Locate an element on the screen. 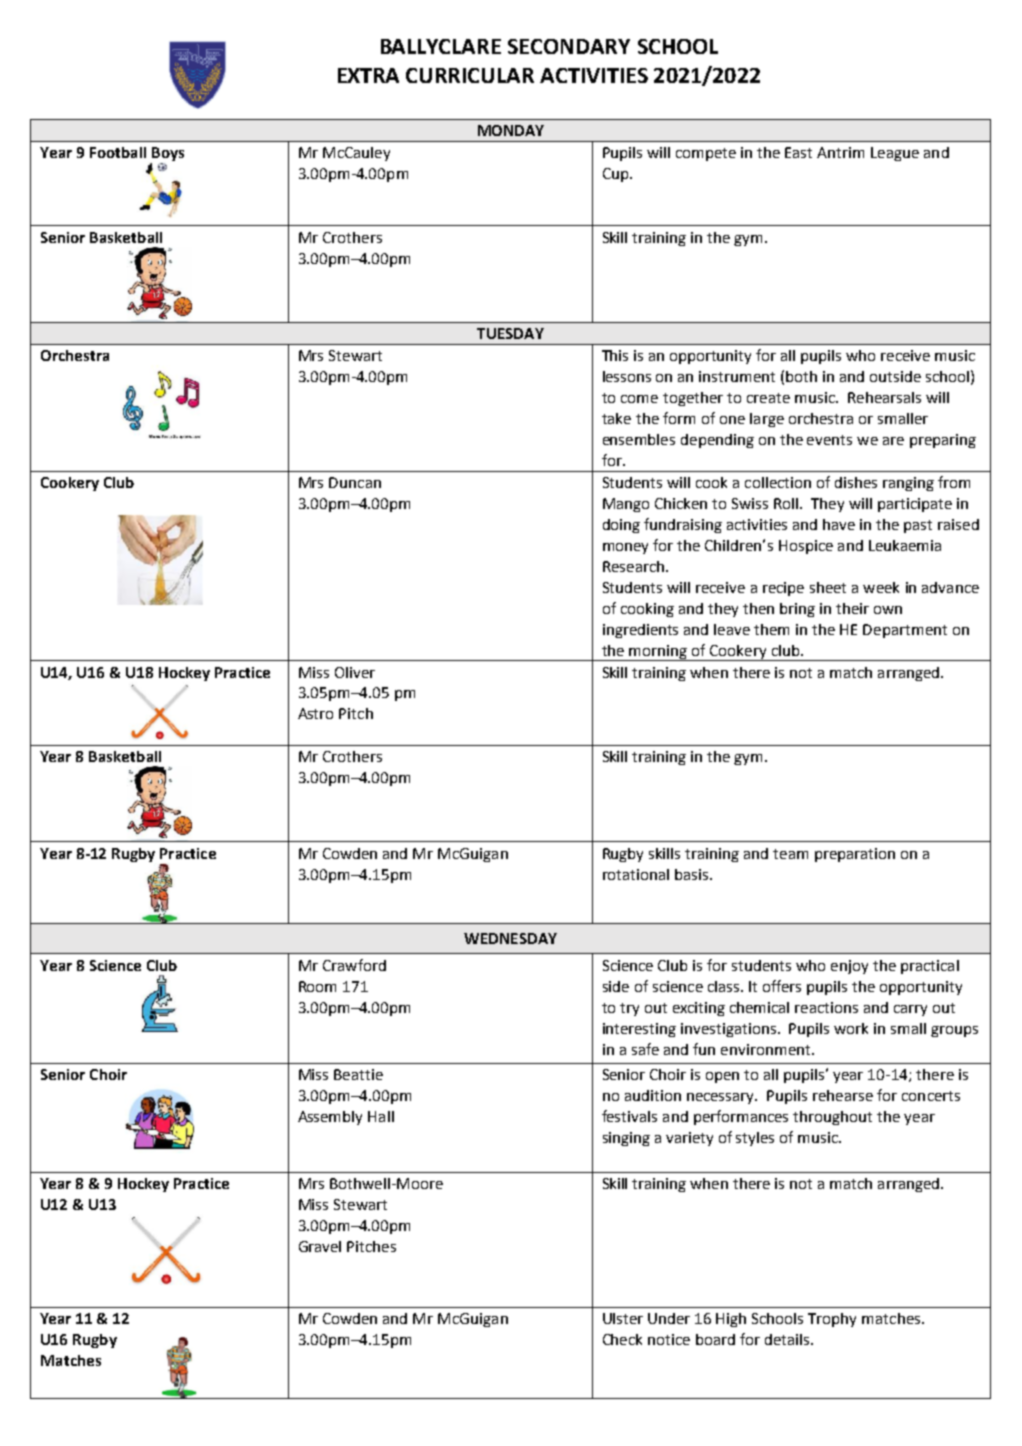 The image size is (1022, 1446). TUESDAY is located at coordinates (510, 333).
